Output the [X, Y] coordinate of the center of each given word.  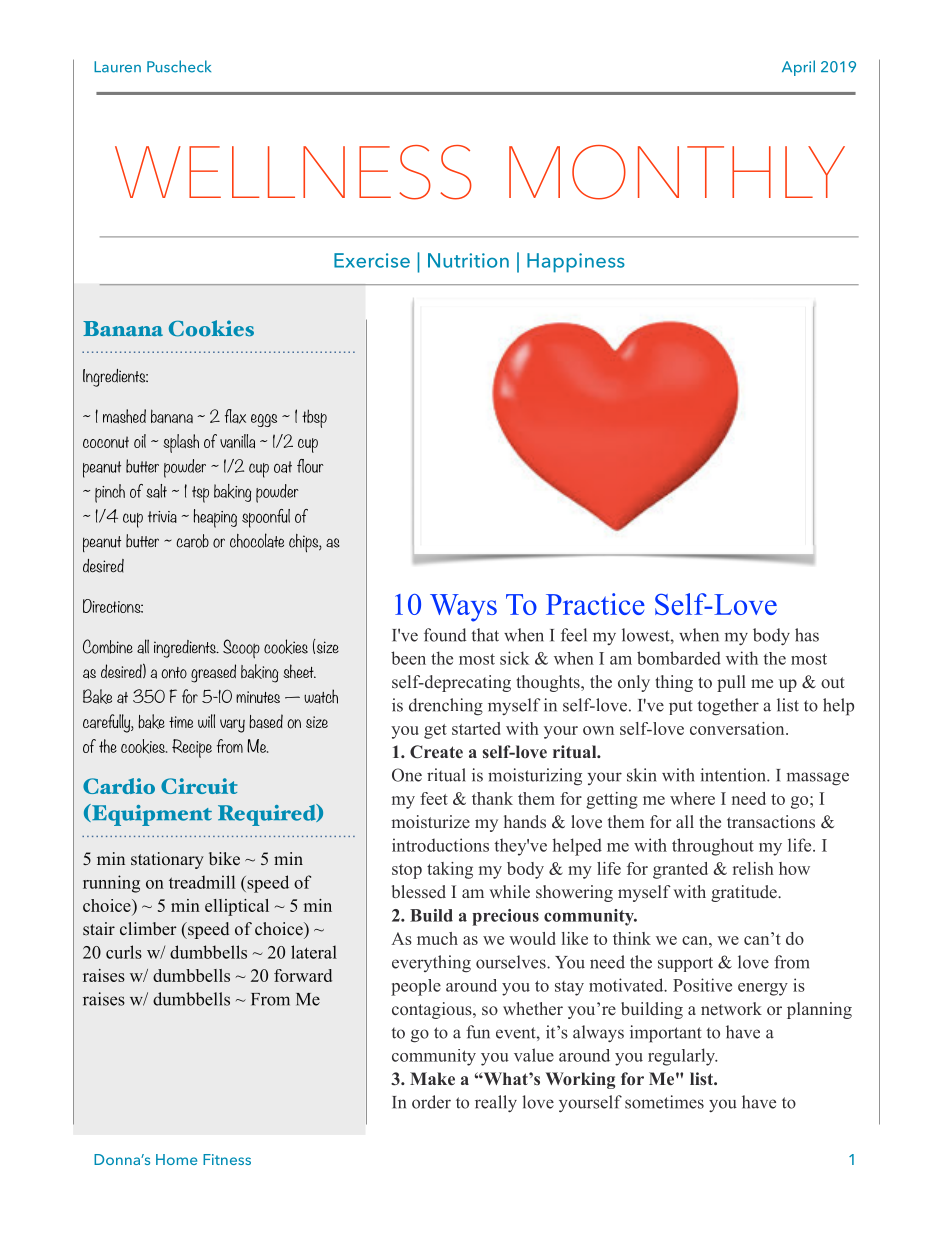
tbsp [314, 418]
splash [181, 443]
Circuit [199, 786]
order [431, 1102]
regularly [683, 1057]
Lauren [117, 67]
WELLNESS [293, 172]
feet [434, 798]
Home [176, 1159]
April [798, 68]
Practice [595, 604]
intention [734, 775]
